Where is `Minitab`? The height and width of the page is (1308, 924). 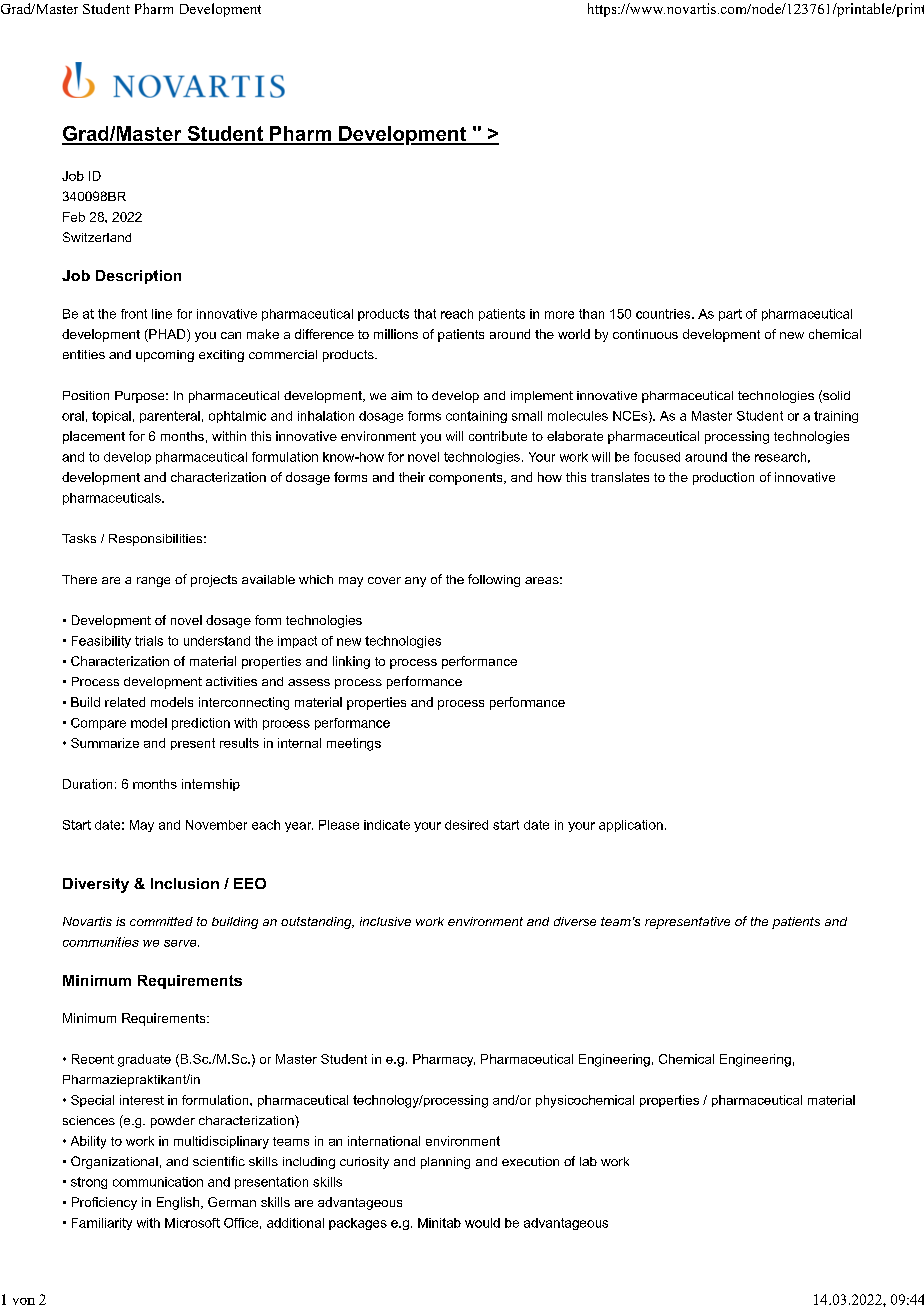
Minitab is located at coordinates (439, 1223).
